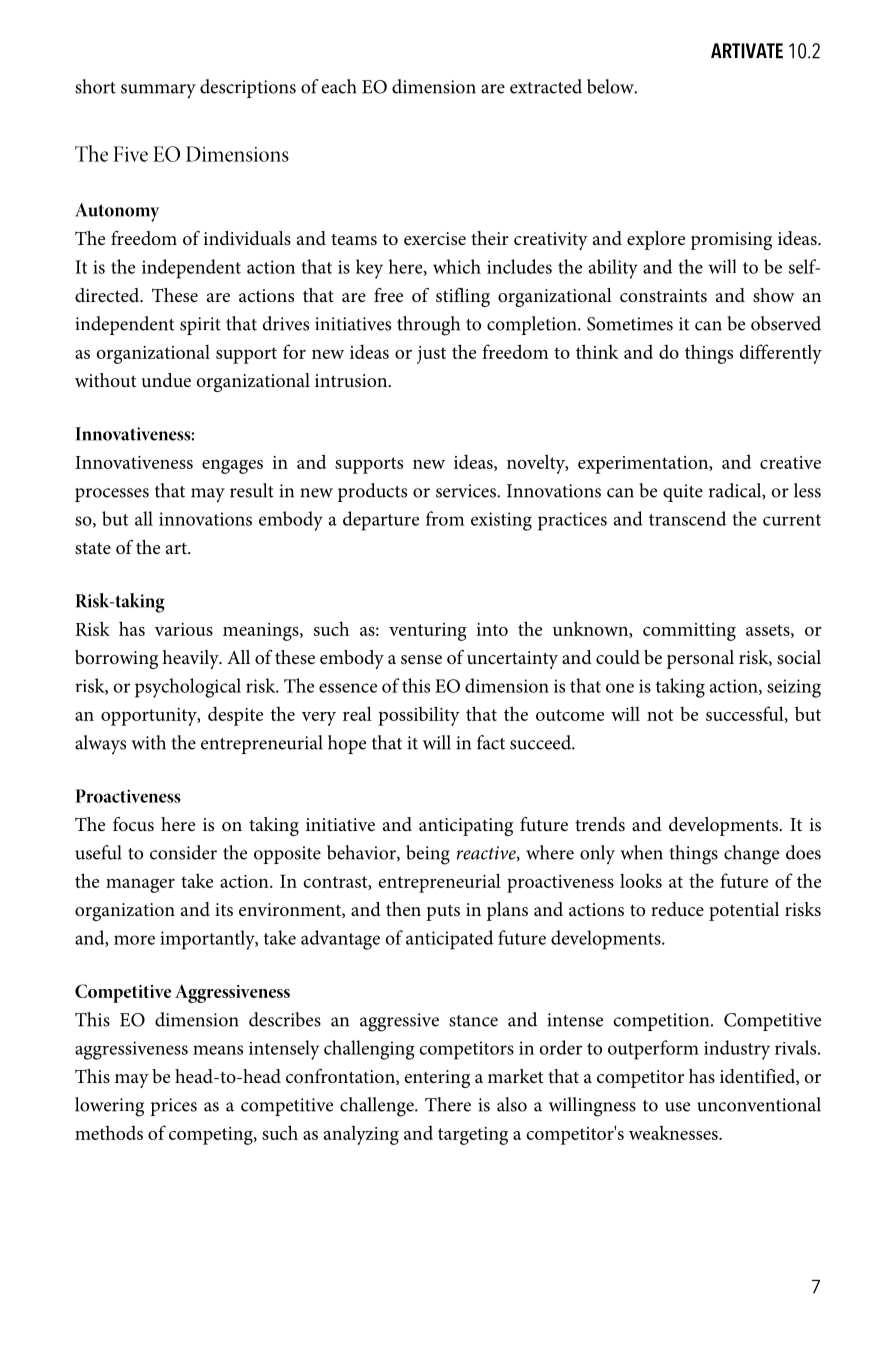 The width and height of the screenshot is (896, 1345). What do you see at coordinates (437, 1079) in the screenshot?
I see `entering` at bounding box center [437, 1079].
